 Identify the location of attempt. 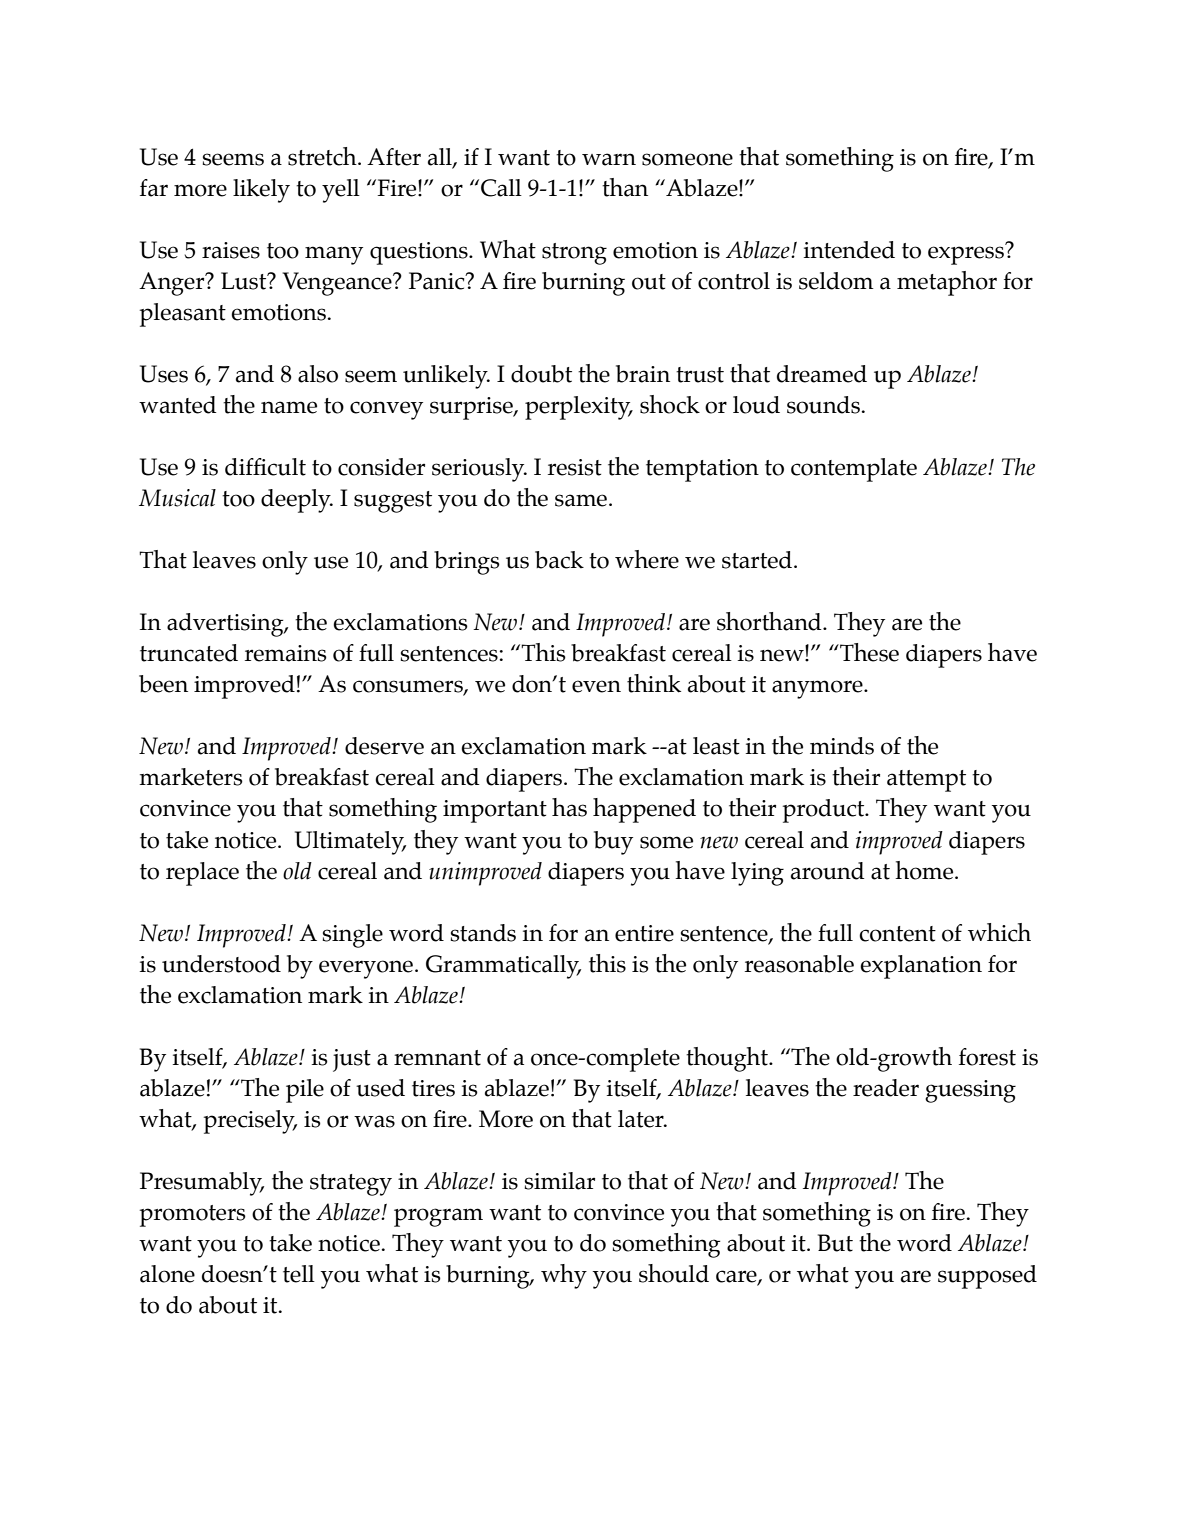
(926, 781).
